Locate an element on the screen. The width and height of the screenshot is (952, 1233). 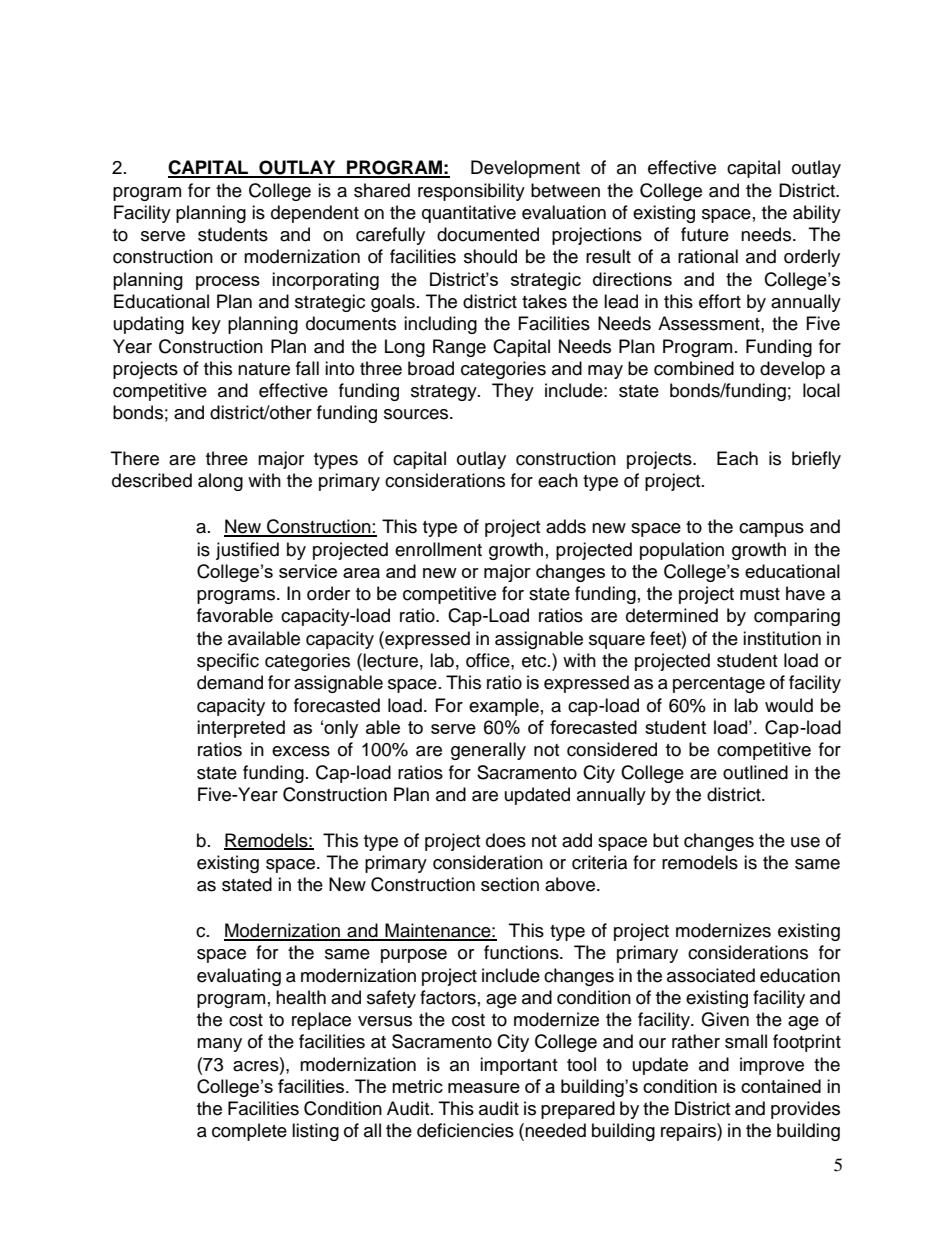
quantitative is located at coordinates (469, 214).
